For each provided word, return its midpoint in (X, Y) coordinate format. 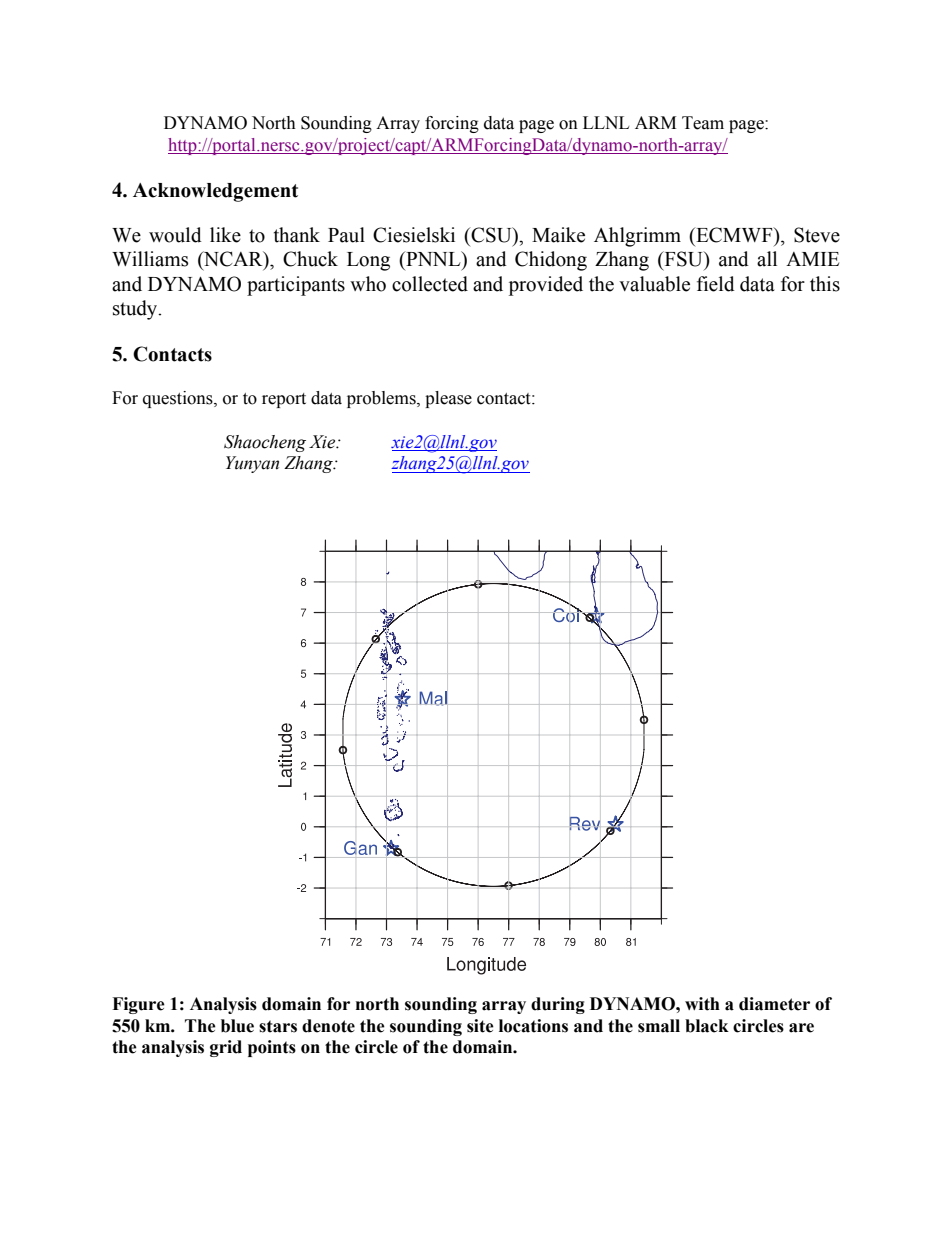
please (448, 399)
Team (703, 123)
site (480, 1026)
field (716, 284)
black (707, 1026)
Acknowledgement (215, 192)
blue (237, 1026)
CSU (491, 235)
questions (179, 399)
